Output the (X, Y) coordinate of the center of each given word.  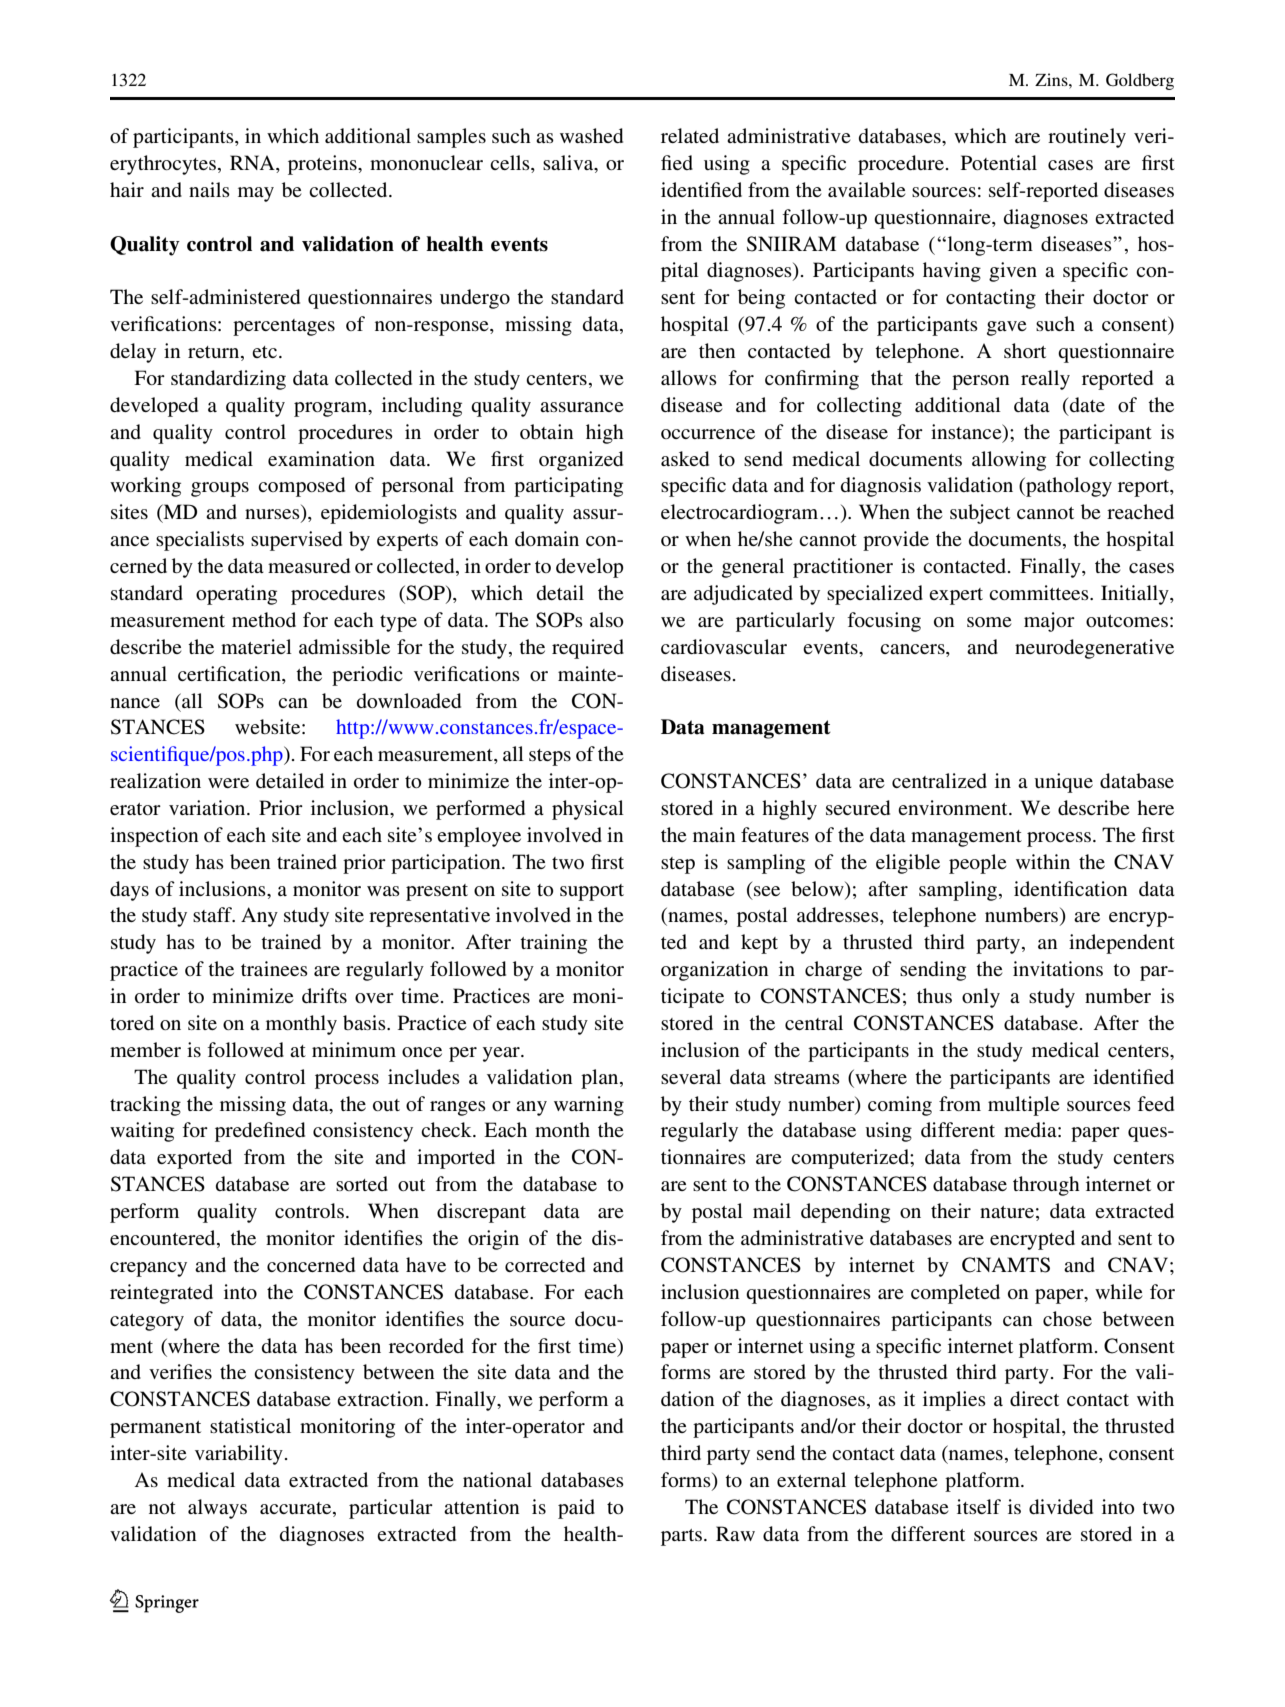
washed (591, 135)
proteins (323, 165)
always (217, 1509)
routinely (1087, 138)
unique (1063, 783)
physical (588, 810)
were (228, 783)
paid (576, 1509)
